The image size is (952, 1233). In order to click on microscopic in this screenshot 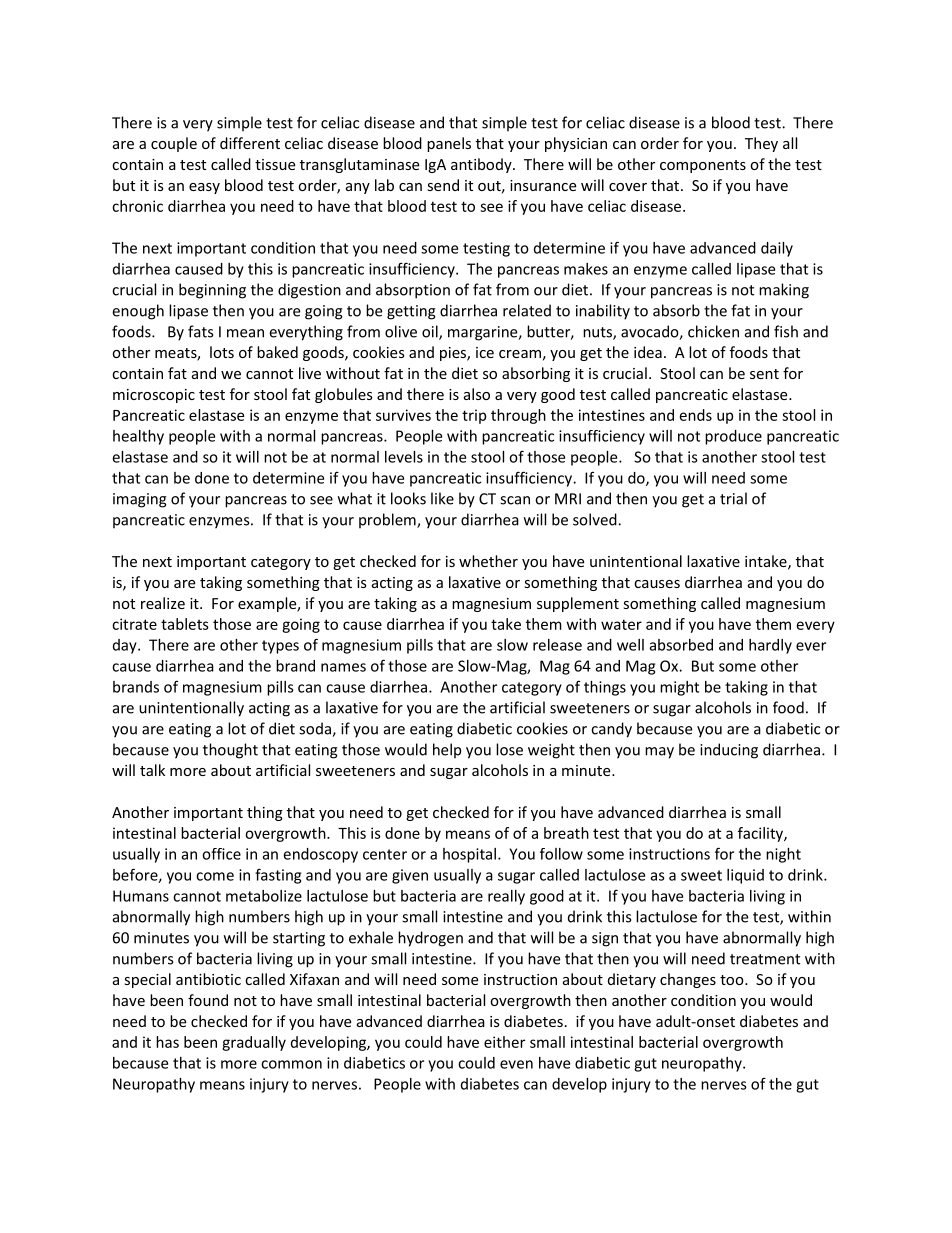, I will do `click(154, 396)`.
